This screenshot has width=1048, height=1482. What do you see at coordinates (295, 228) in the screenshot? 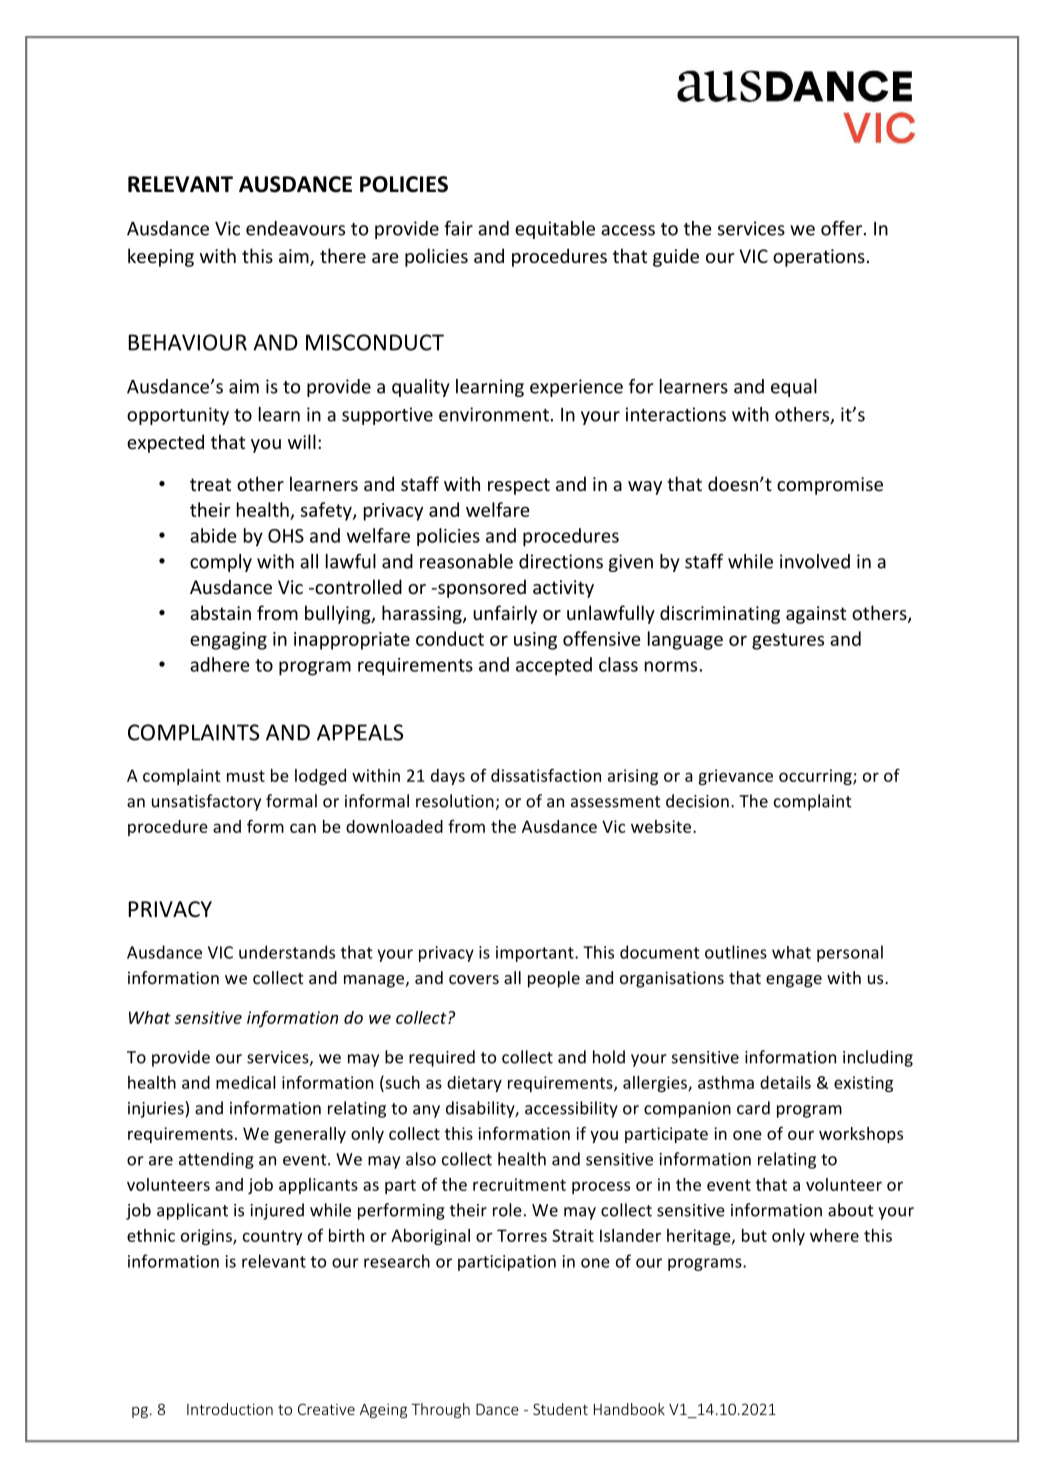
I see `endeavours` at bounding box center [295, 228].
